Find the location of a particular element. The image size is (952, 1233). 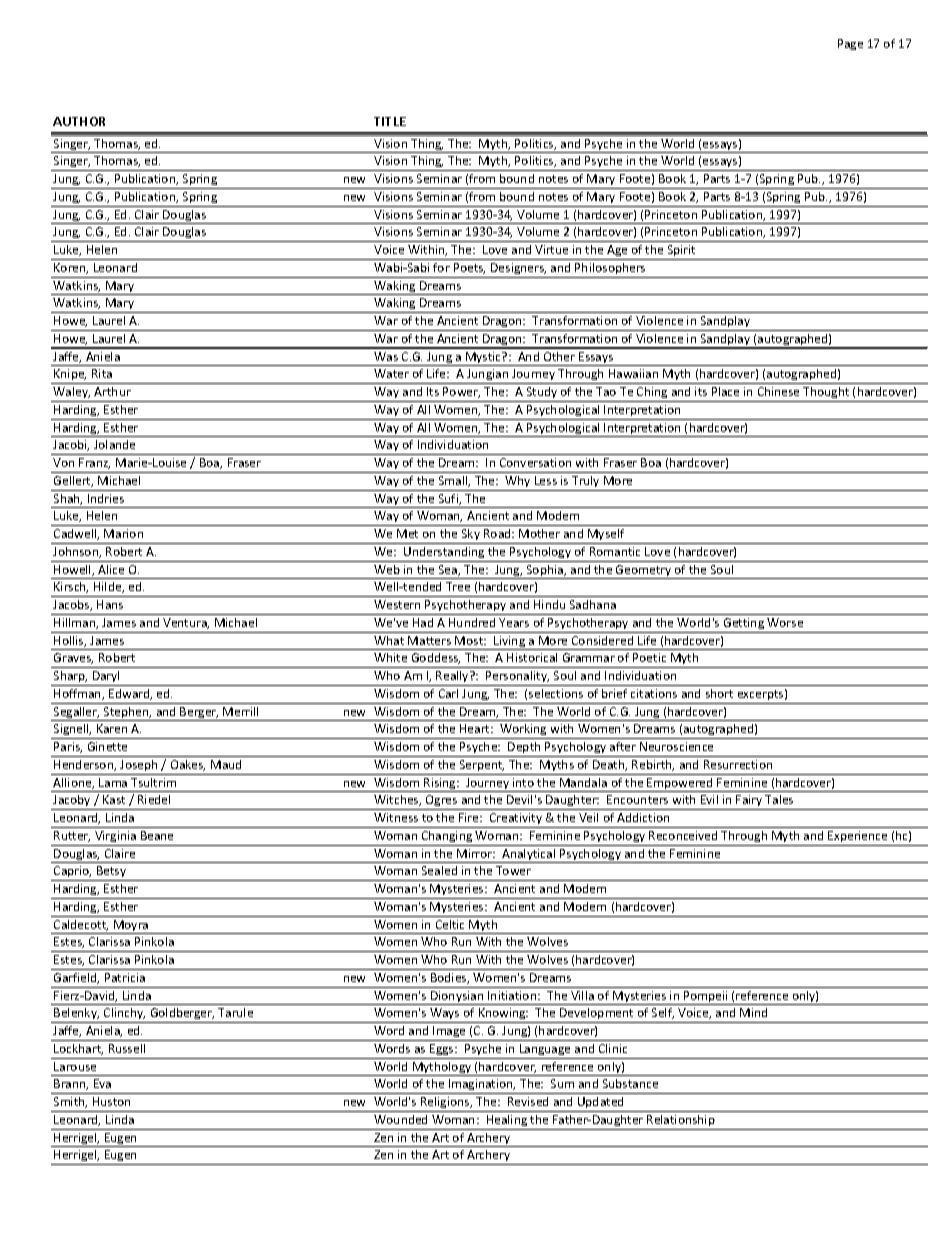

Tree is located at coordinates (458, 586).
